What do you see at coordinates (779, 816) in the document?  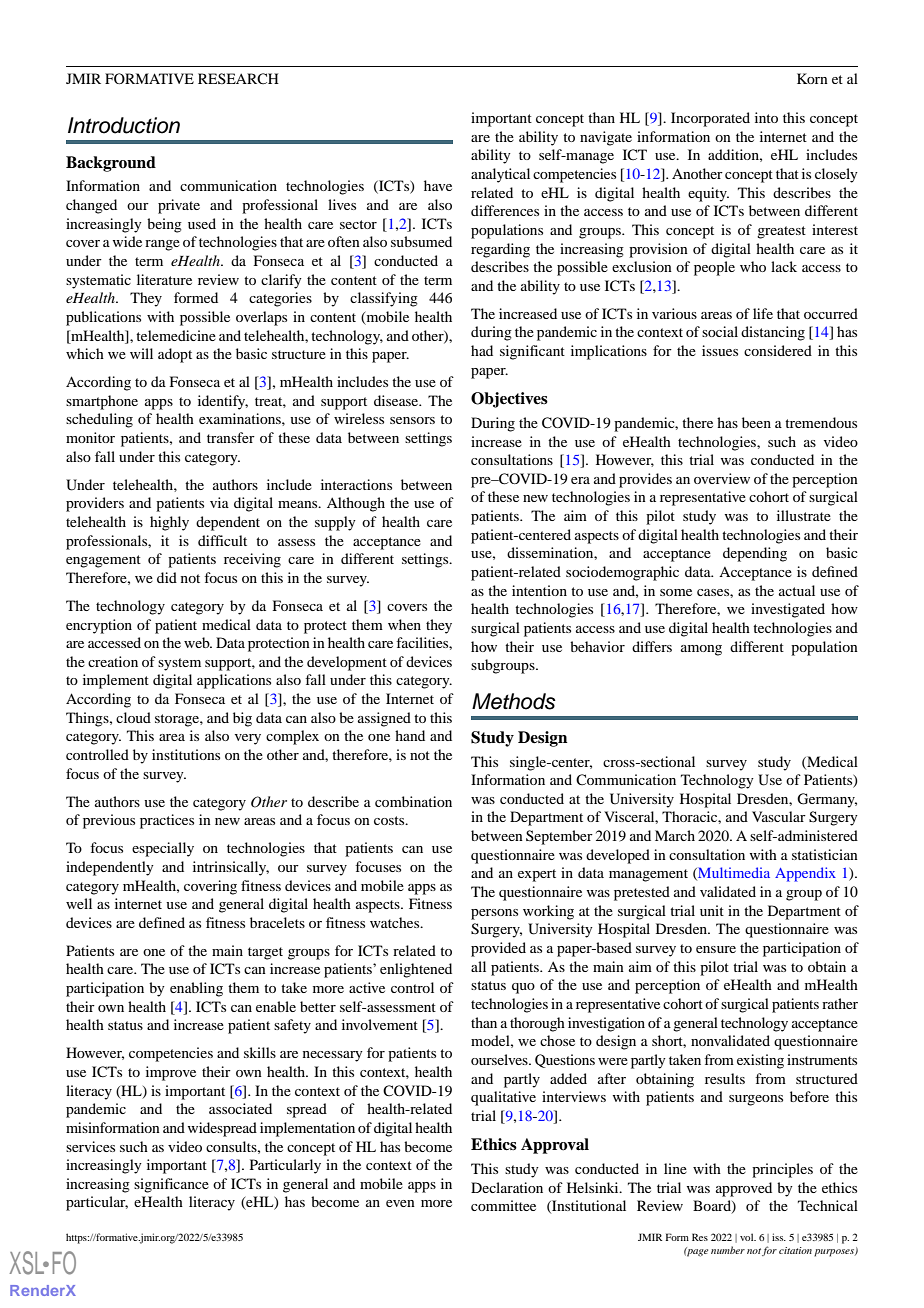 I see `Vascular` at bounding box center [779, 816].
